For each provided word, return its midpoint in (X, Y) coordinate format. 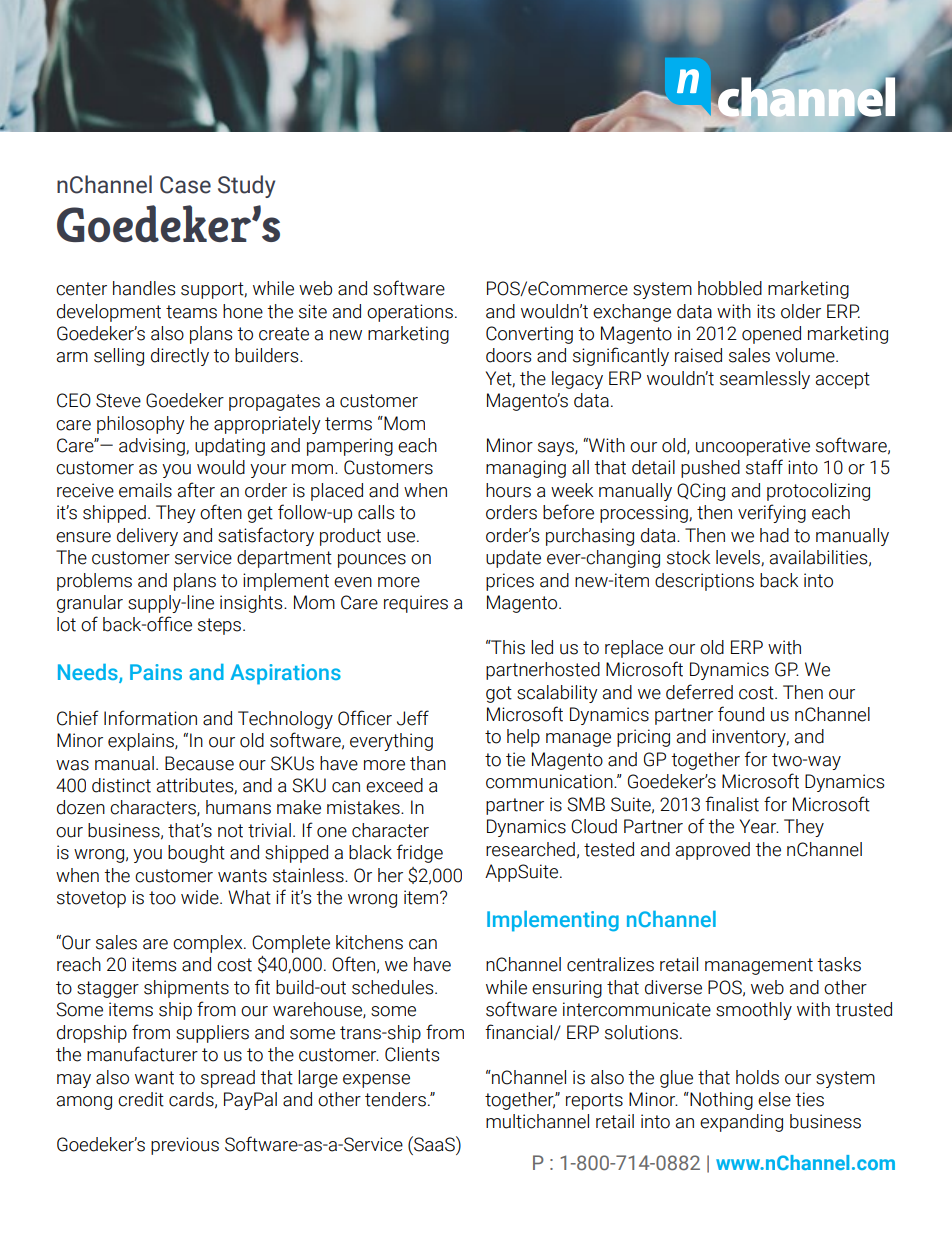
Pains (156, 672)
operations (410, 313)
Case (185, 185)
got (499, 694)
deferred (699, 692)
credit (141, 1099)
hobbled (730, 288)
